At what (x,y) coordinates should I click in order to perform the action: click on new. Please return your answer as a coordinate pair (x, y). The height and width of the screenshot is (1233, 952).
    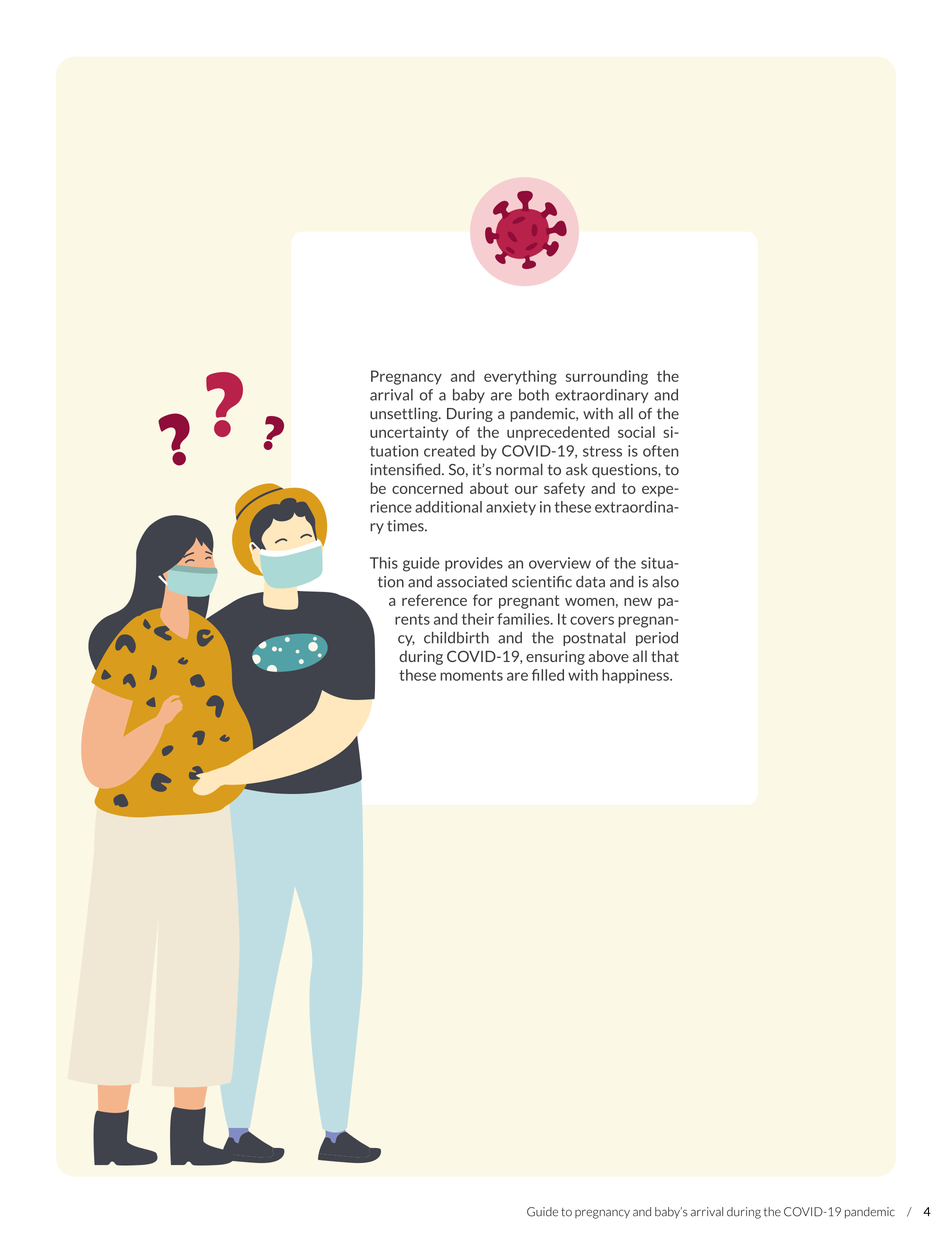
    Looking at the image, I should click on (638, 602).
